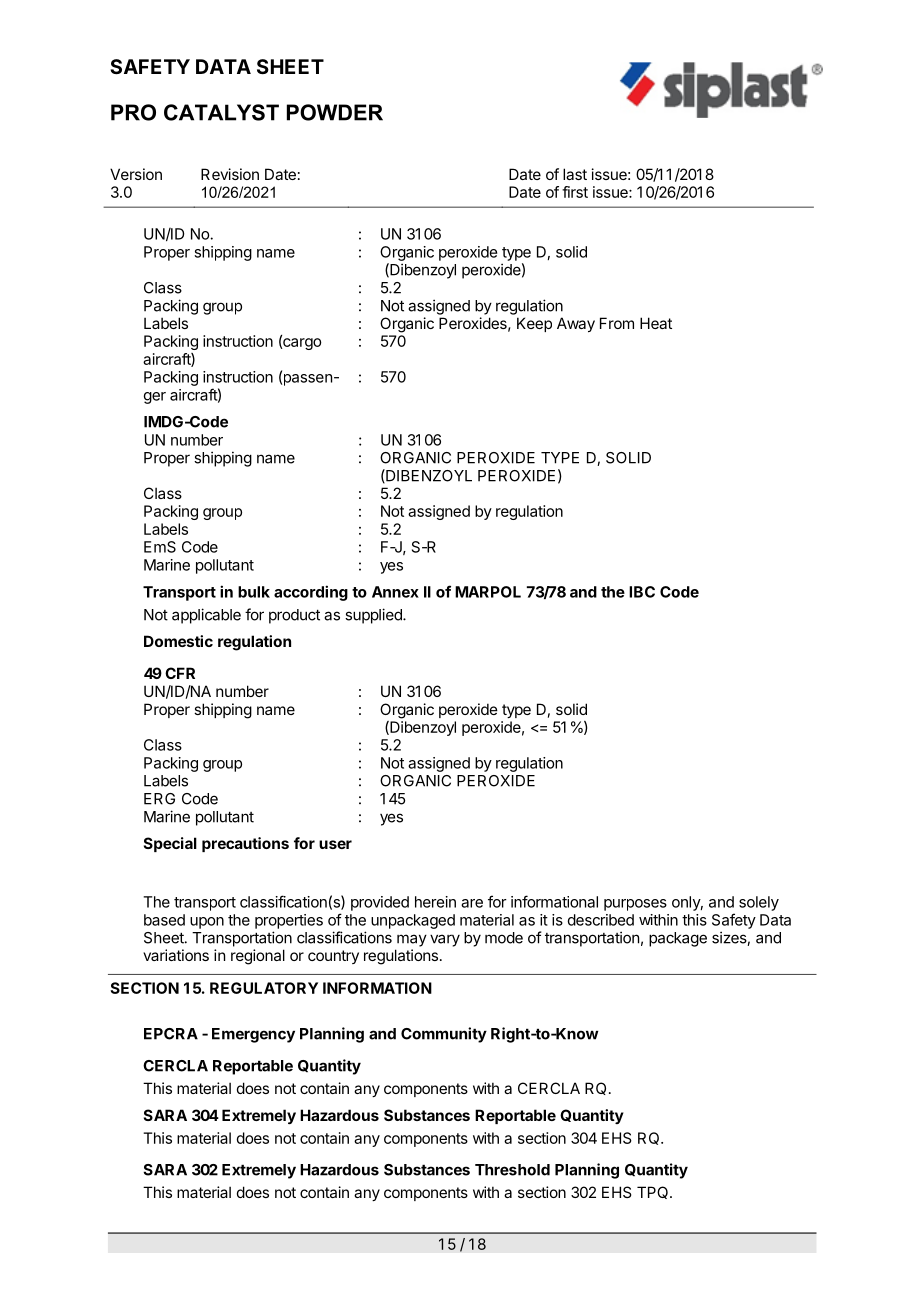 The image size is (924, 1308). I want to click on IBC, so click(642, 592).
